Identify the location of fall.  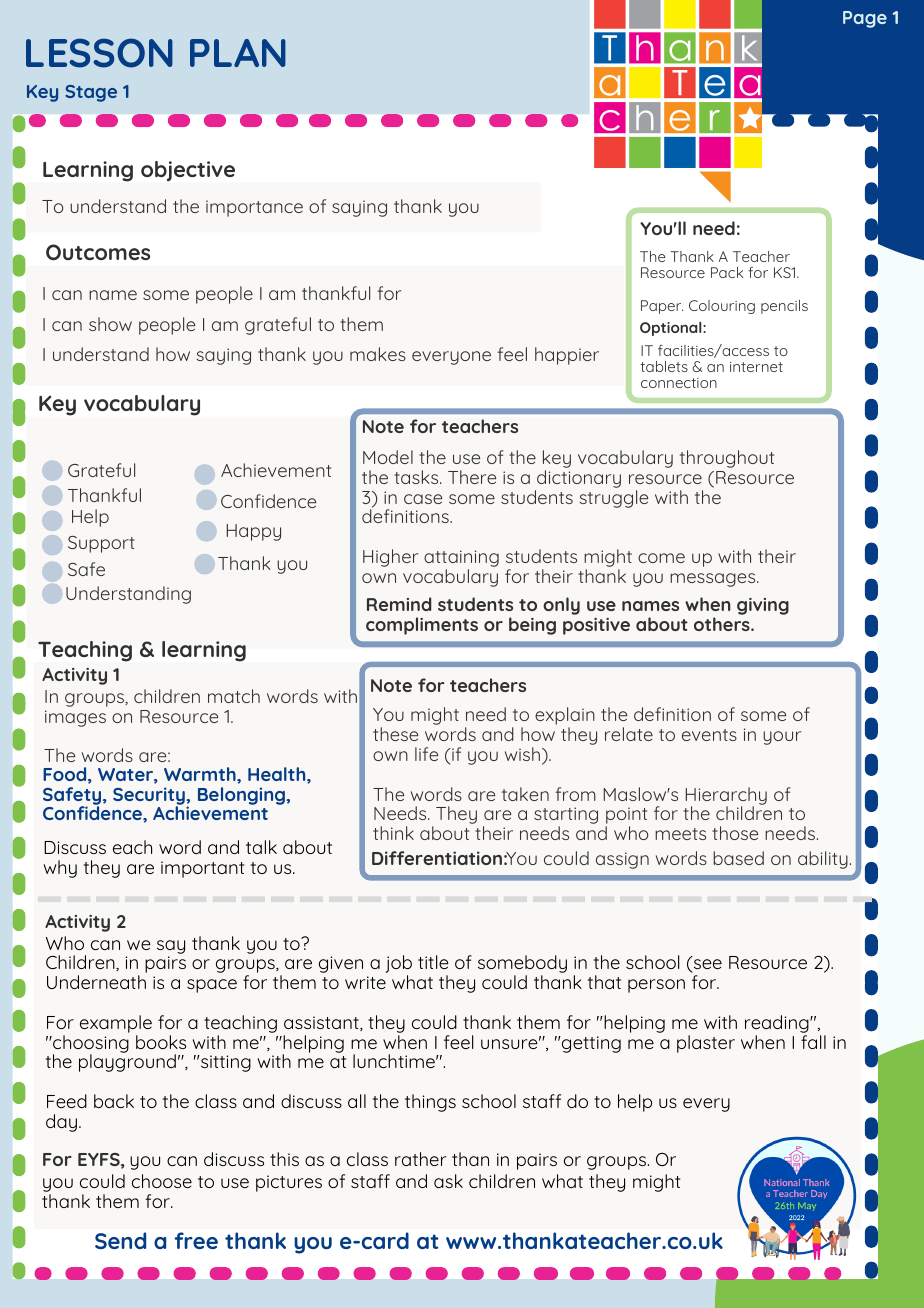
(813, 1042).
